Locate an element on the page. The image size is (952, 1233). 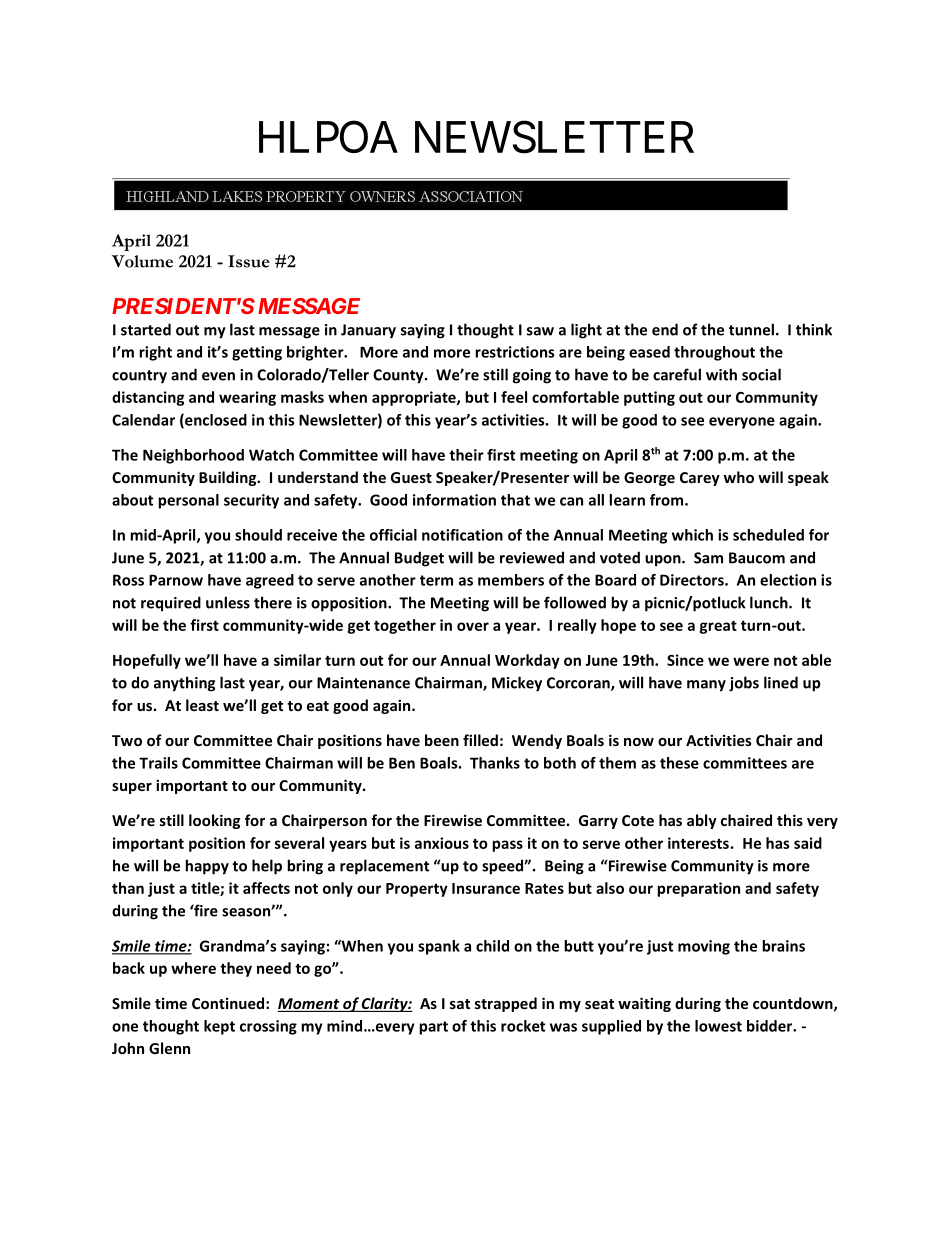
Trails is located at coordinates (158, 763).
